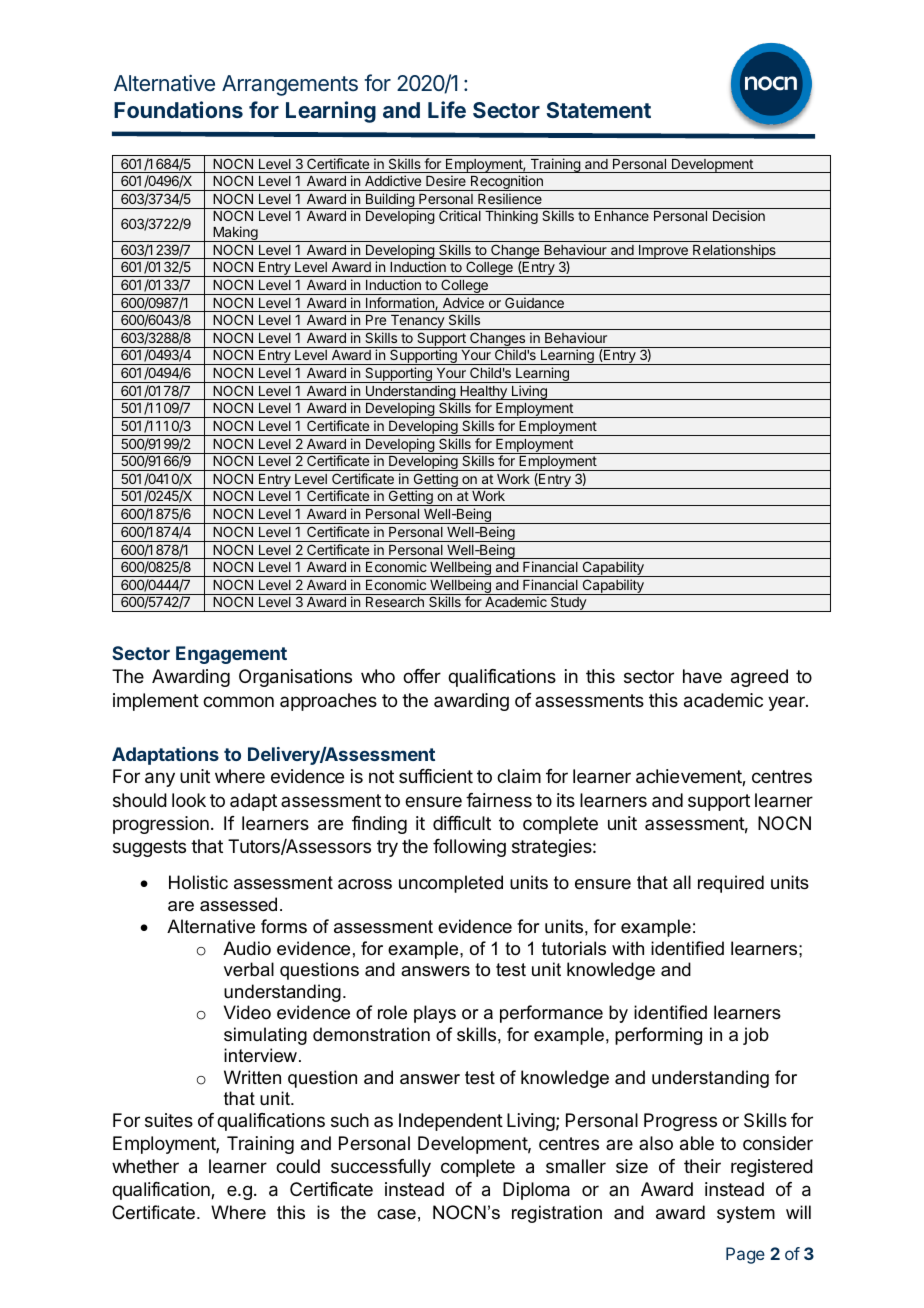  Describe the element at coordinates (739, 215) in the screenshot. I see `Decision` at that location.
